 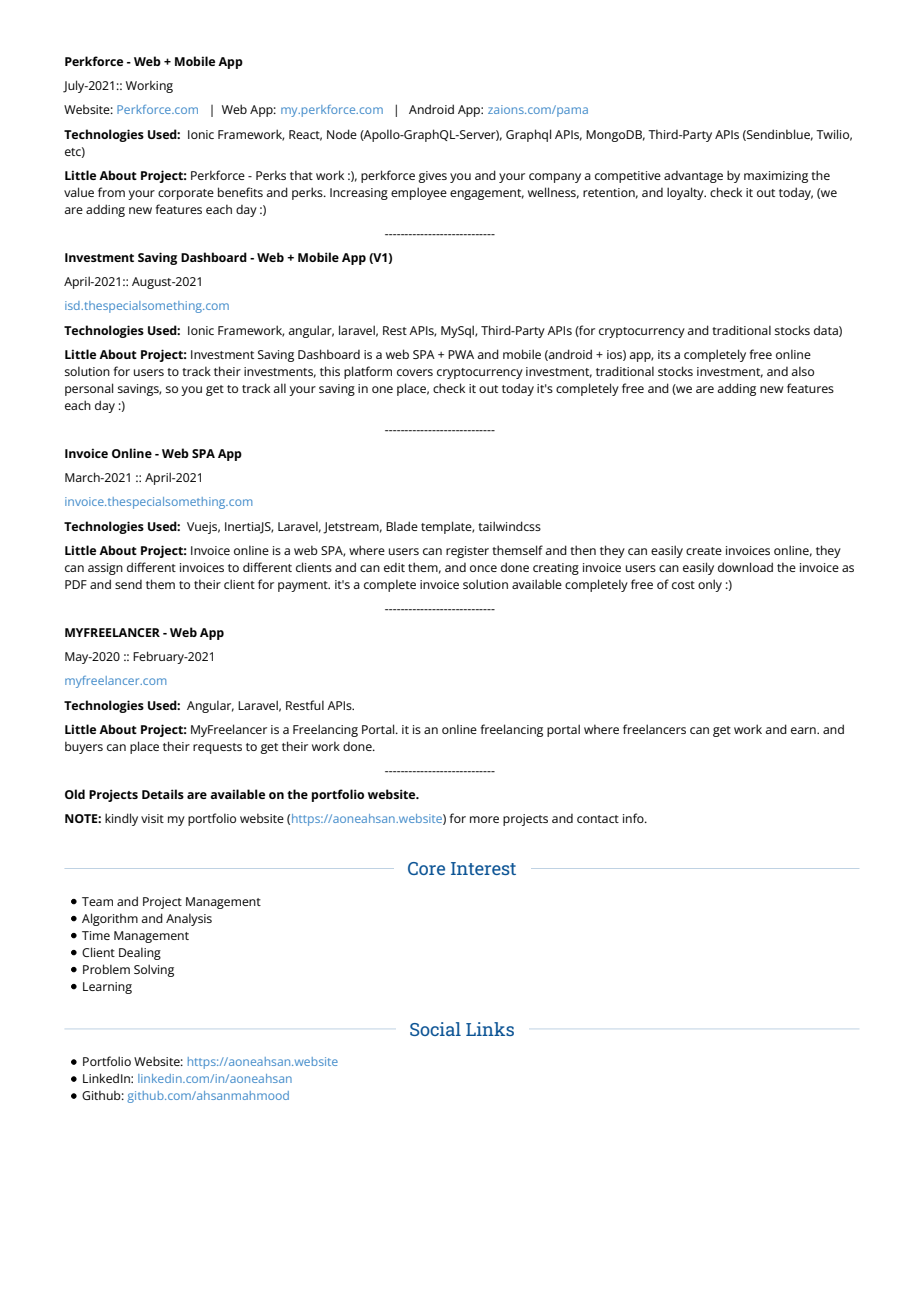 I want to click on Links, so click(x=490, y=1029).
